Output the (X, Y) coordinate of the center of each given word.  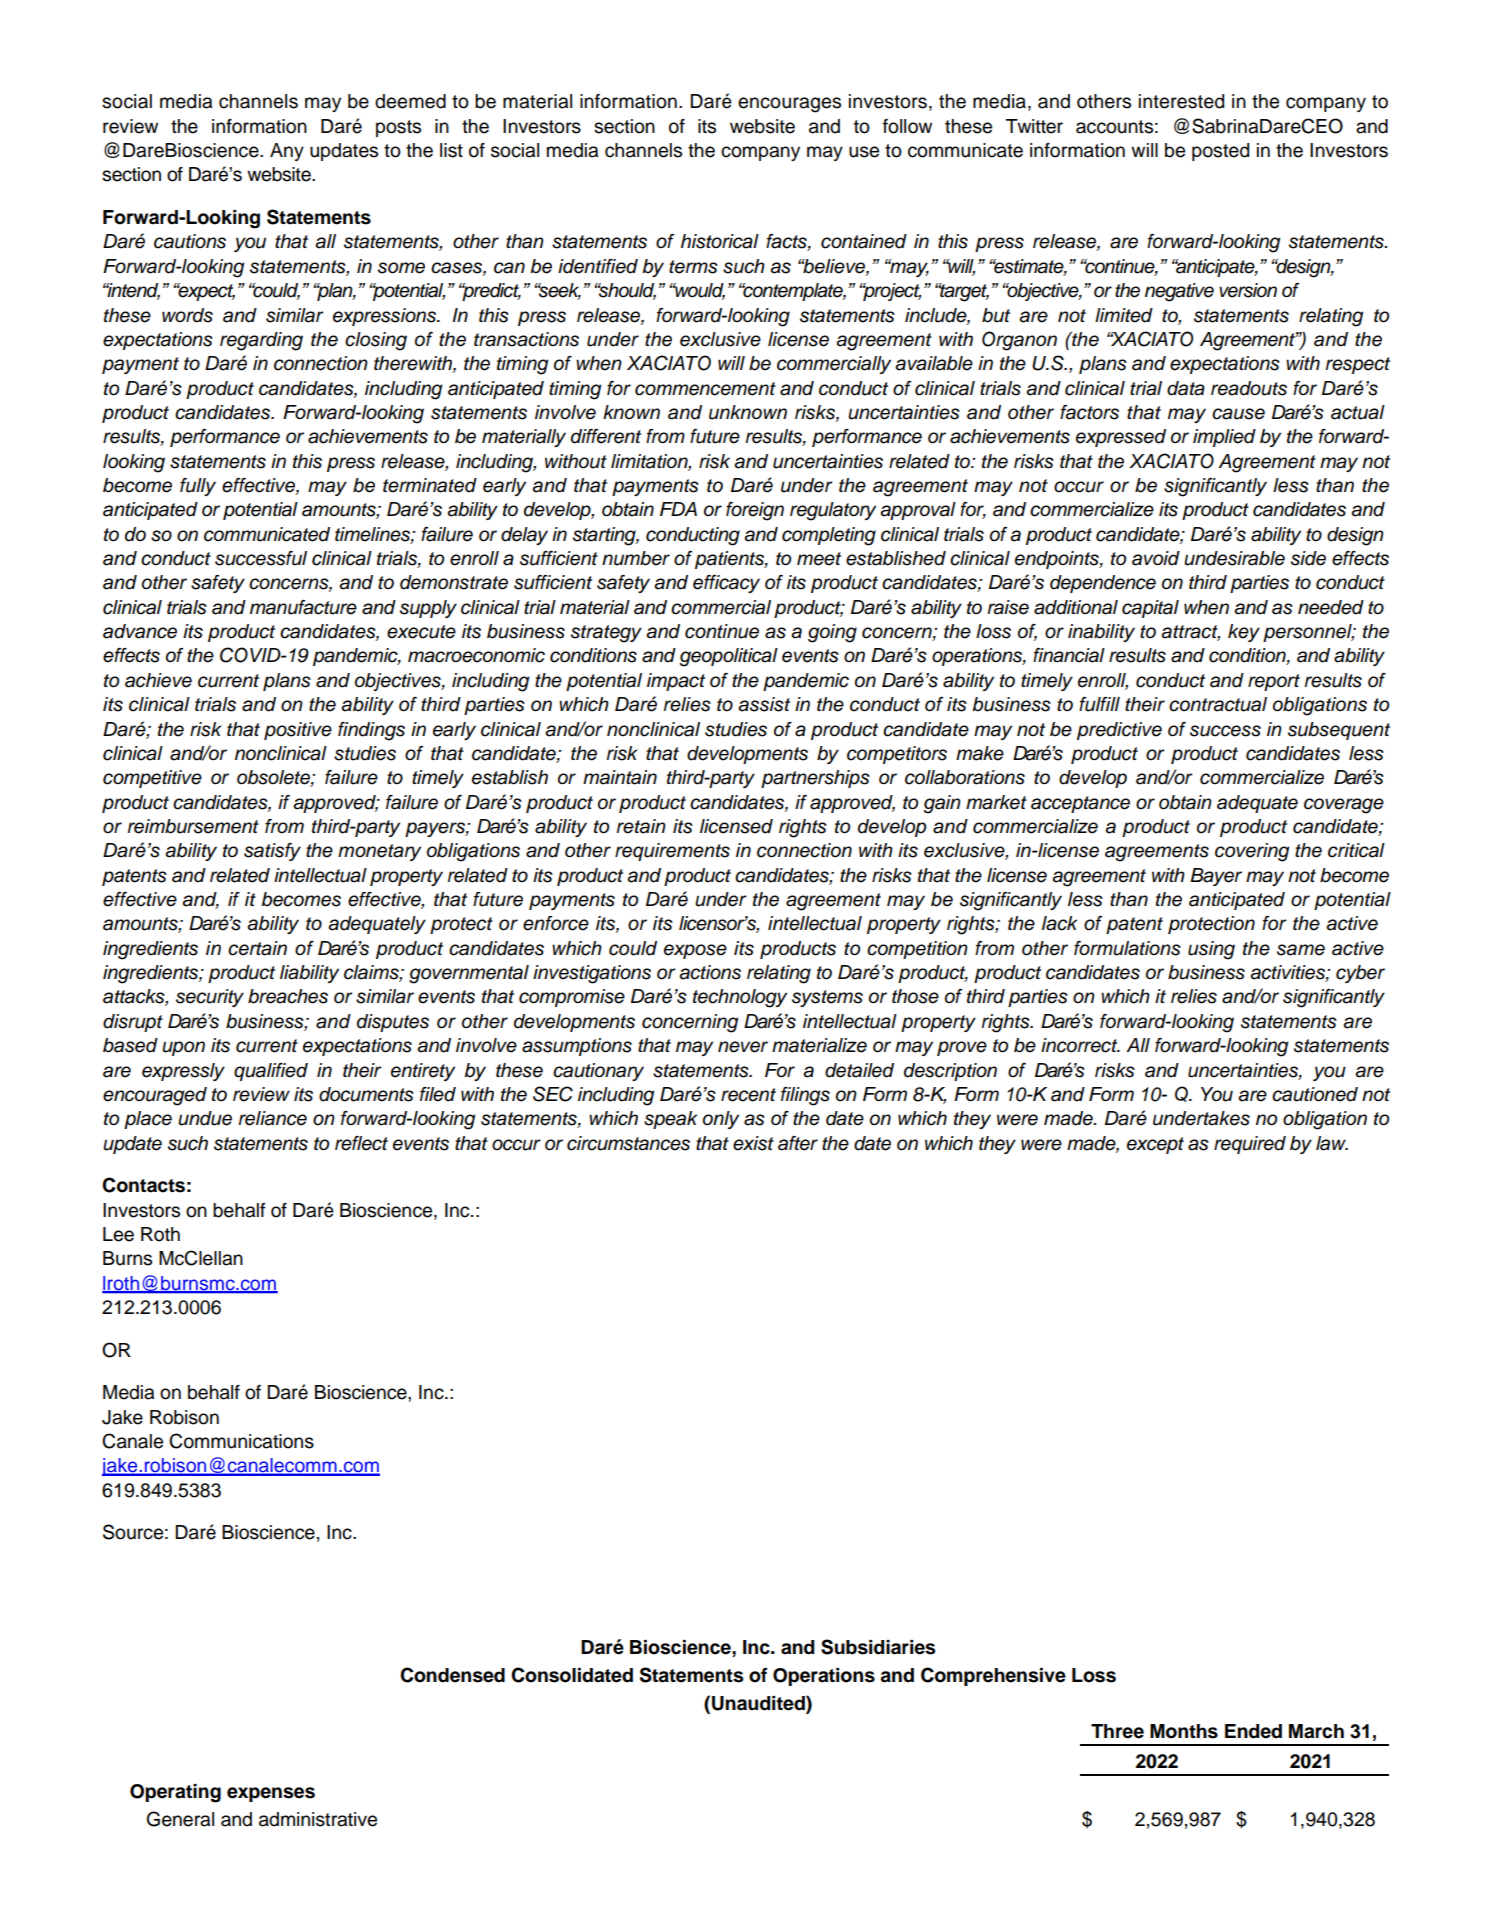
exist (753, 1143)
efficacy (726, 584)
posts (398, 128)
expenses (271, 1794)
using (1211, 950)
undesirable (1234, 558)
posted (1220, 152)
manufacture (303, 607)
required (1250, 1145)
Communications (241, 1441)
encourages (789, 105)
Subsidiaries (878, 1647)
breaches (288, 996)
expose (695, 951)
